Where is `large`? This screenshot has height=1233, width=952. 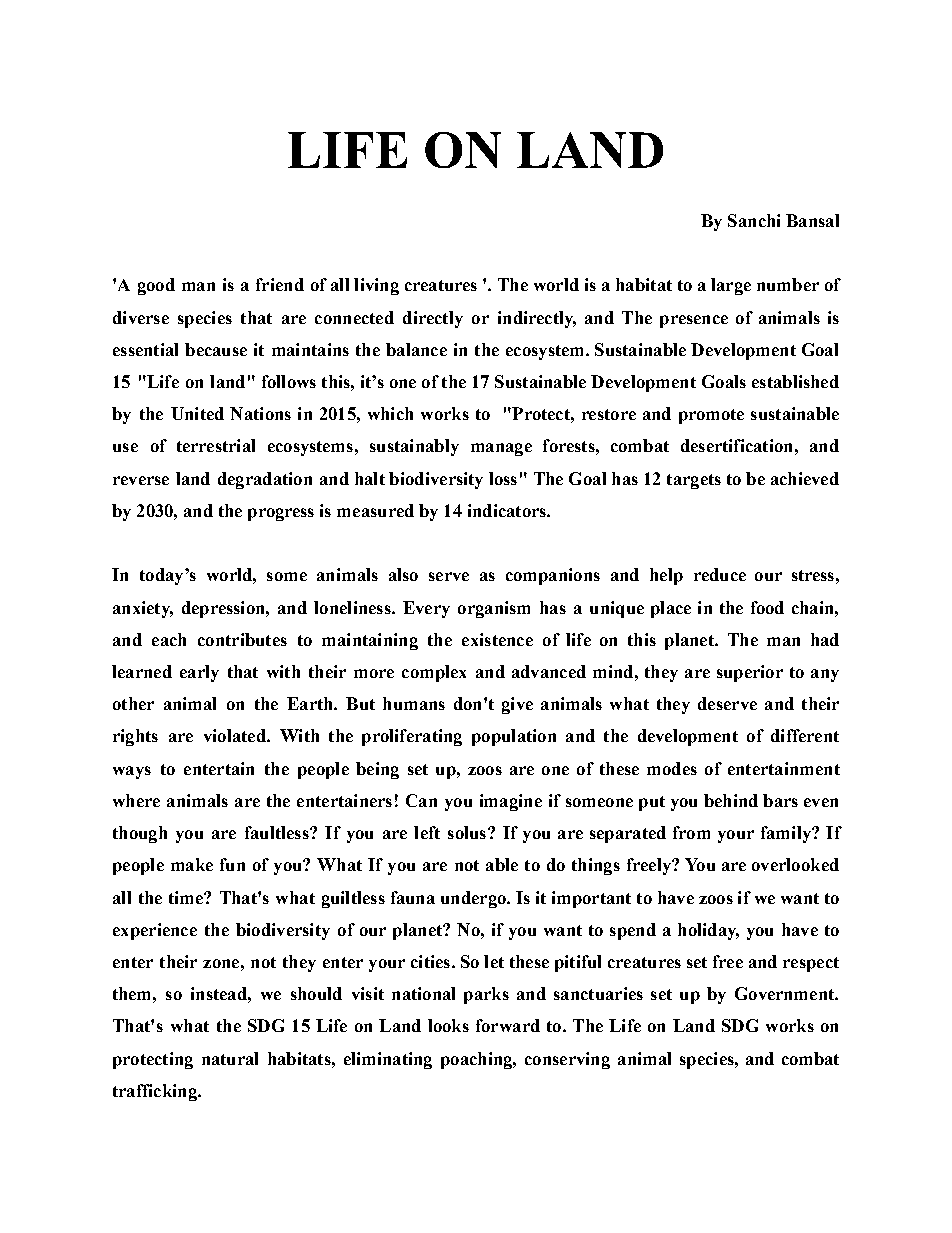
large is located at coordinates (731, 286).
